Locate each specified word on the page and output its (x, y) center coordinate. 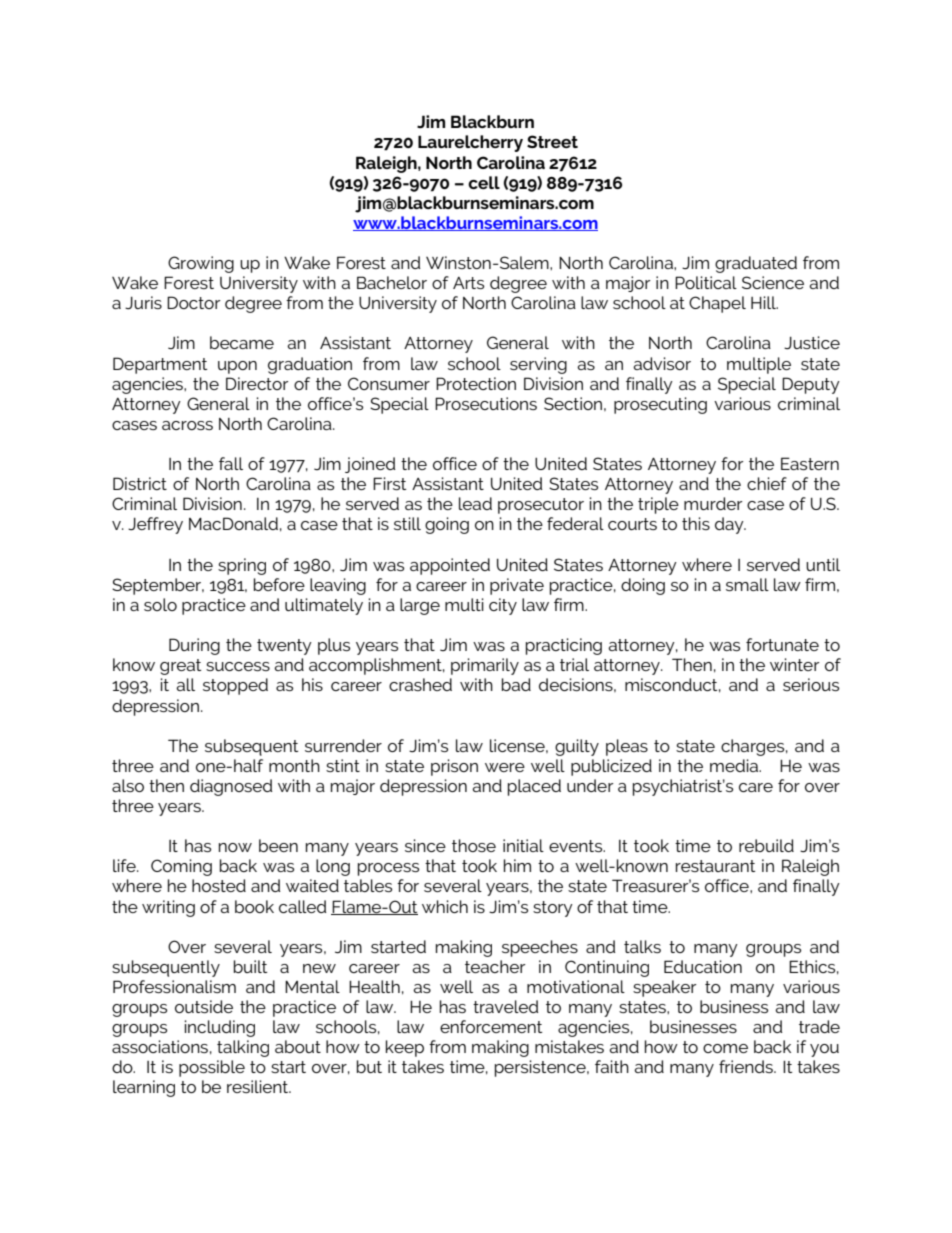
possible (212, 1068)
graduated (756, 264)
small (747, 584)
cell (484, 182)
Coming (181, 867)
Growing (201, 264)
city (503, 606)
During (194, 646)
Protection (476, 383)
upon (237, 367)
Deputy (811, 385)
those (474, 845)
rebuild (766, 845)
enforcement (491, 1026)
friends (747, 1066)
